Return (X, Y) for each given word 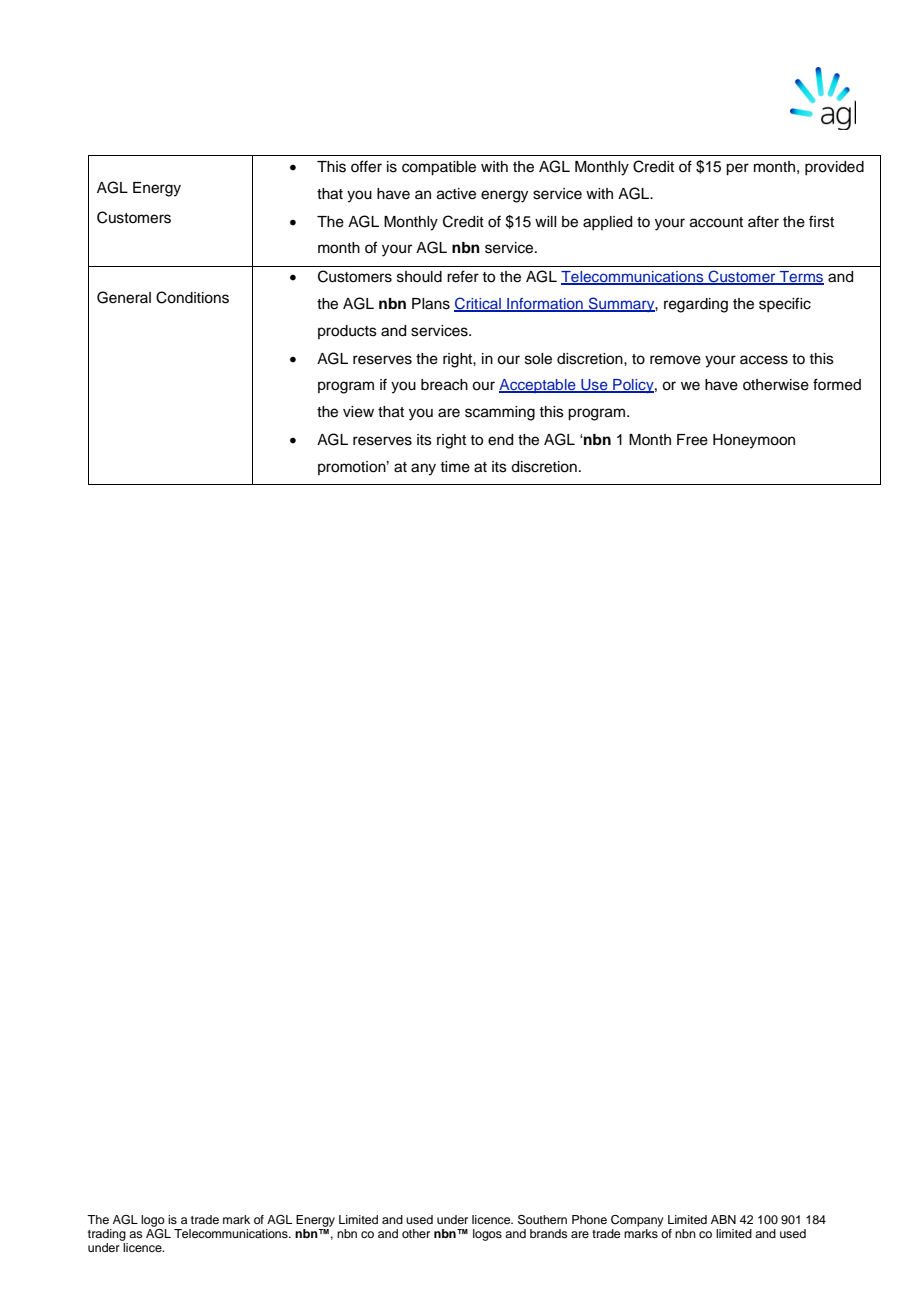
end (500, 440)
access (764, 360)
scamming (500, 413)
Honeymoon (754, 441)
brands (548, 1233)
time (455, 467)
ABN (723, 1219)
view (358, 412)
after (763, 221)
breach (444, 385)
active (456, 194)
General (124, 297)
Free (692, 440)
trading (107, 1235)
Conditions (192, 297)
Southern (542, 1220)
